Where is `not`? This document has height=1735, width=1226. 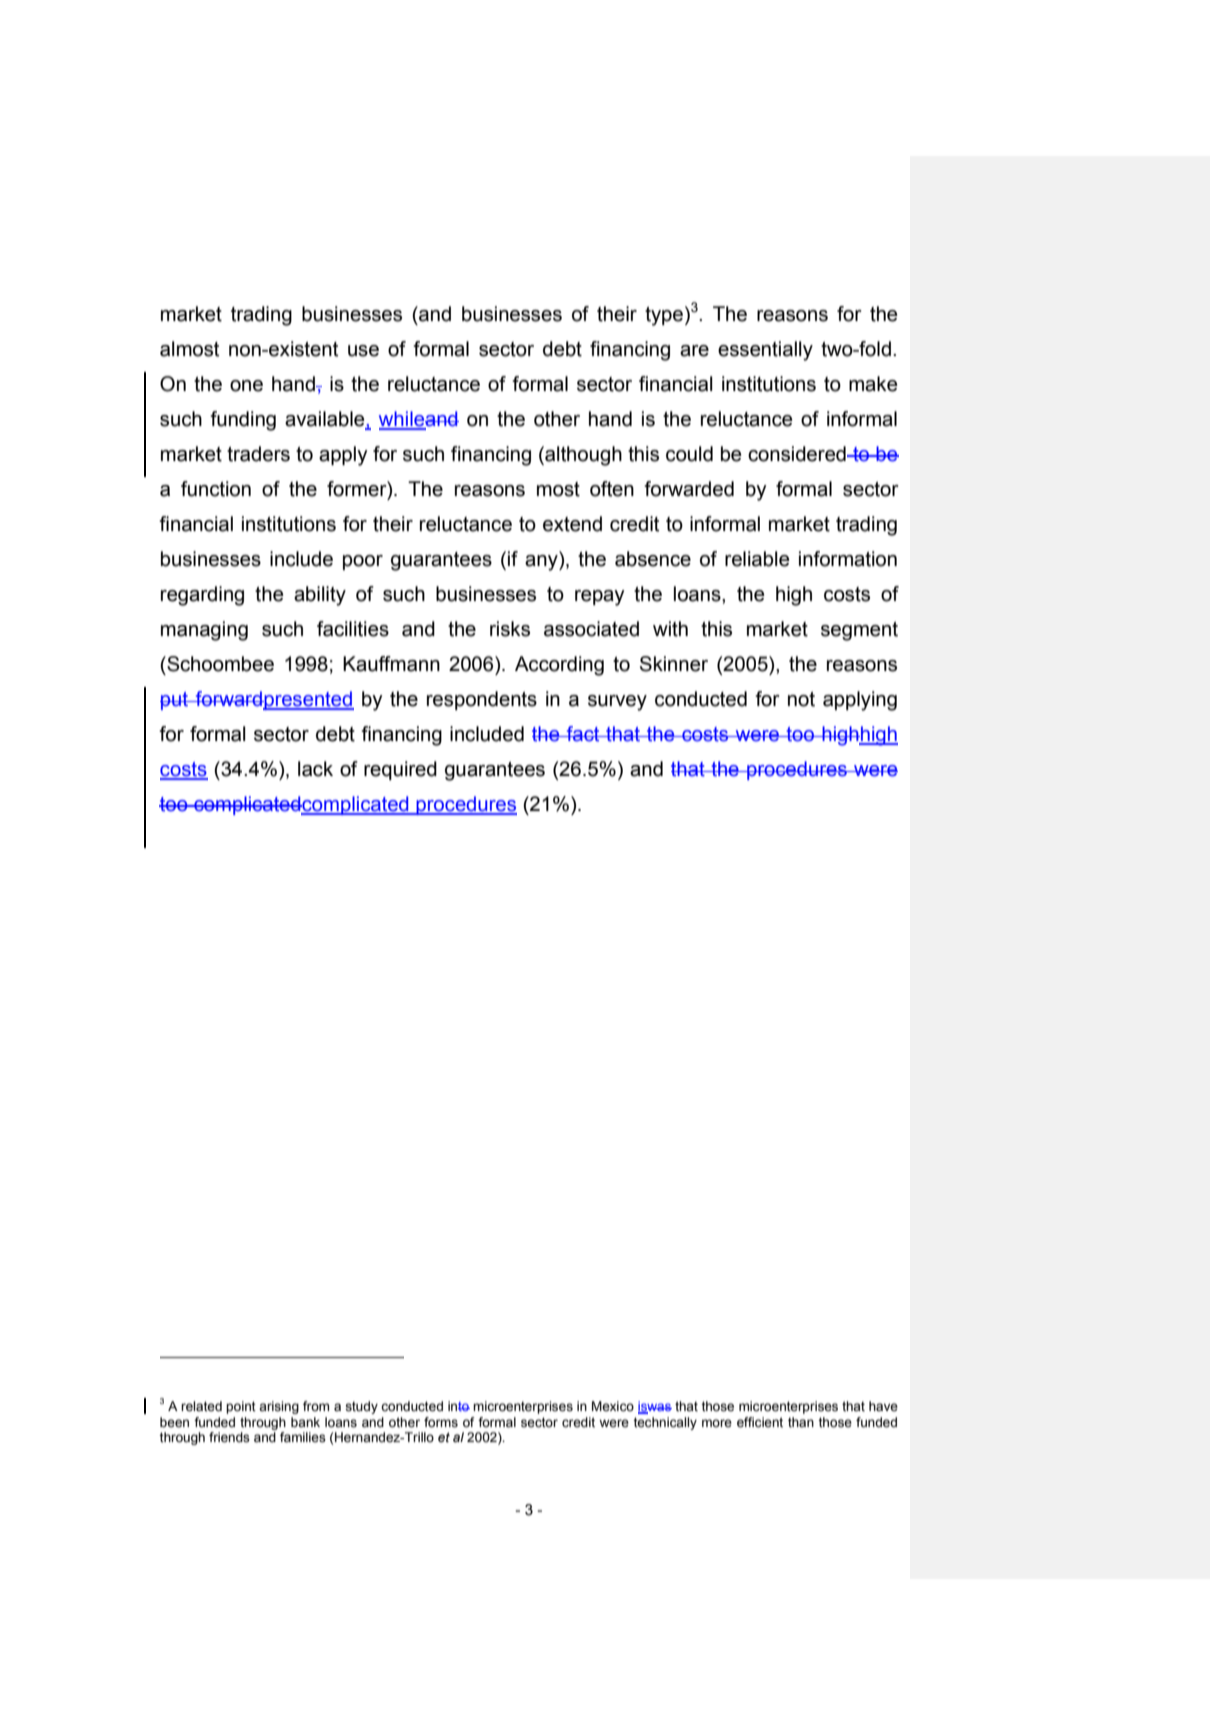
not is located at coordinates (801, 699).
